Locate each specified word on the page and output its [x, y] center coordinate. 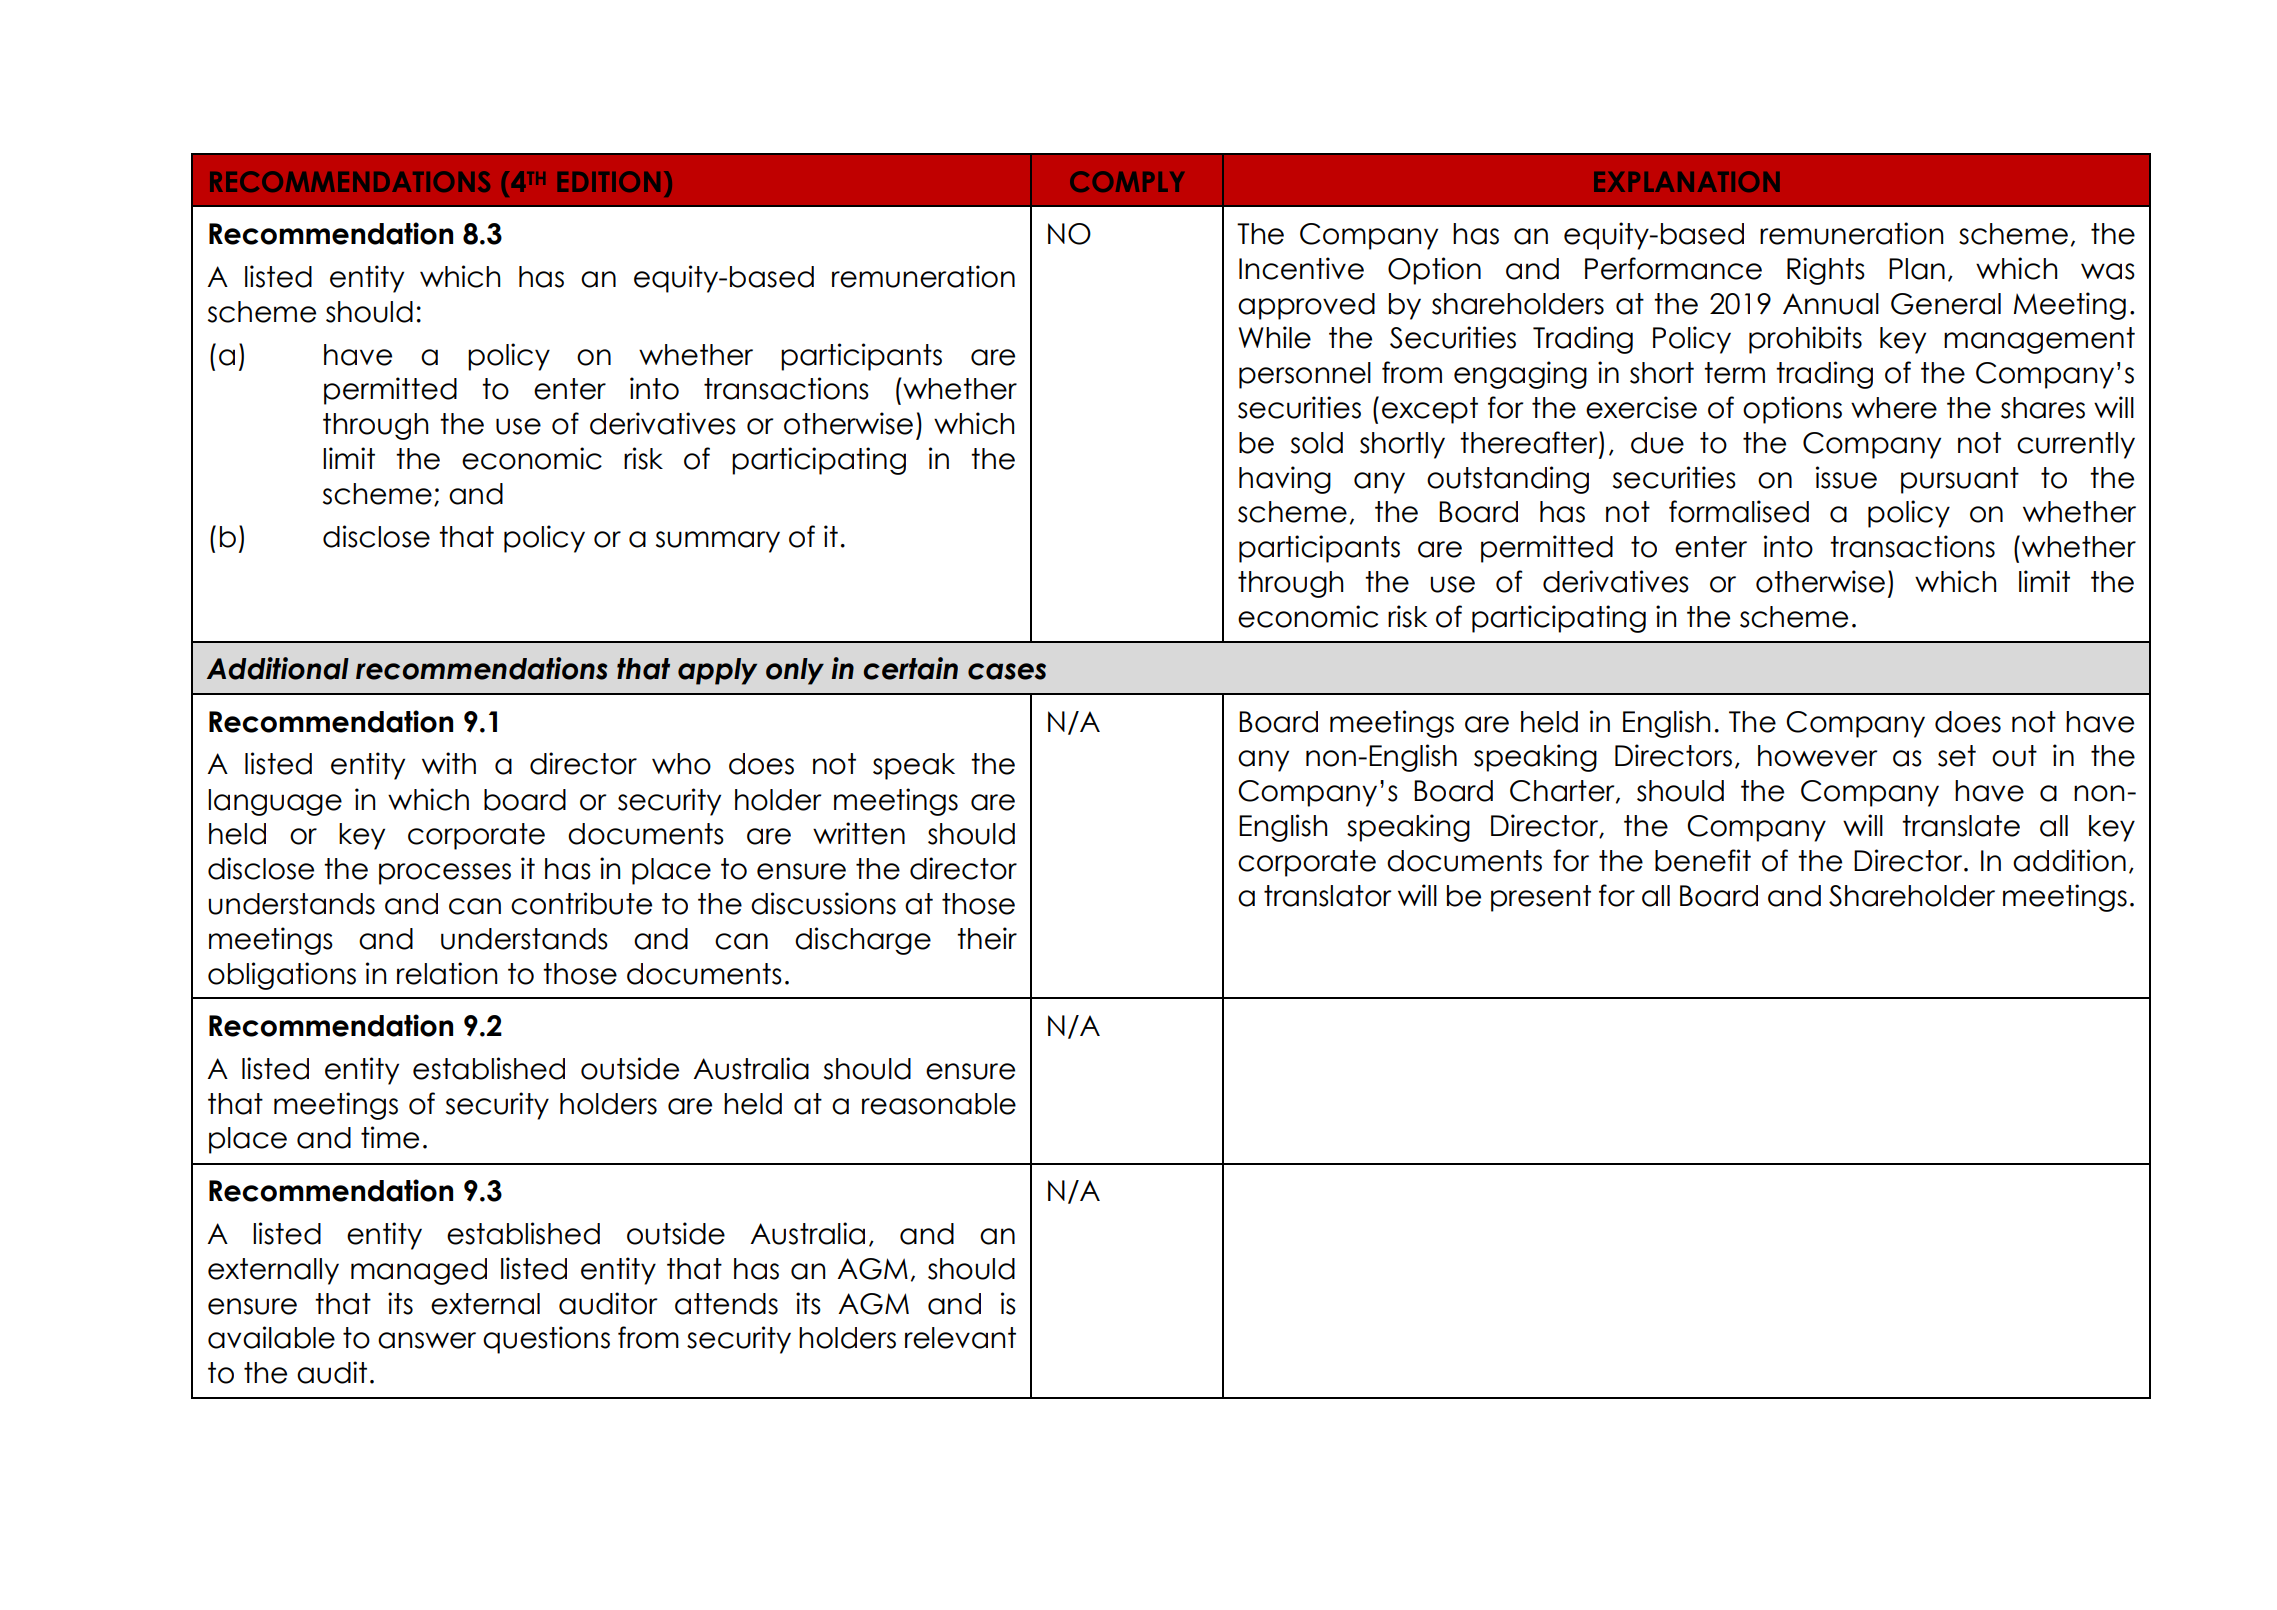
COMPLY [1127, 181]
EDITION [609, 181]
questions [546, 1340]
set [1957, 756]
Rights [1826, 271]
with [449, 763]
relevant [960, 1338]
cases [1007, 671]
